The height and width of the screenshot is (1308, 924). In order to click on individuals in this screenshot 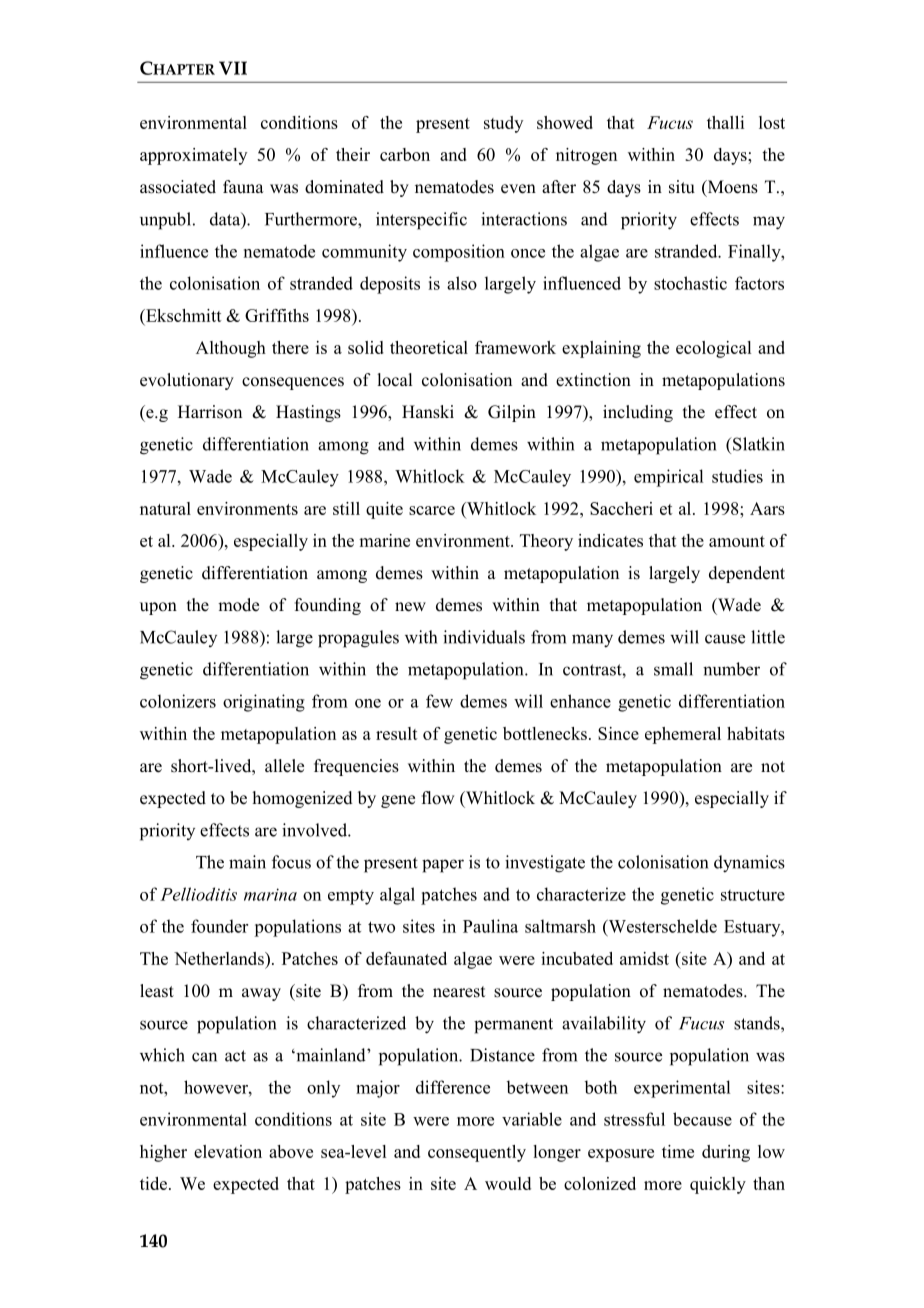, I will do `click(484, 637)`.
